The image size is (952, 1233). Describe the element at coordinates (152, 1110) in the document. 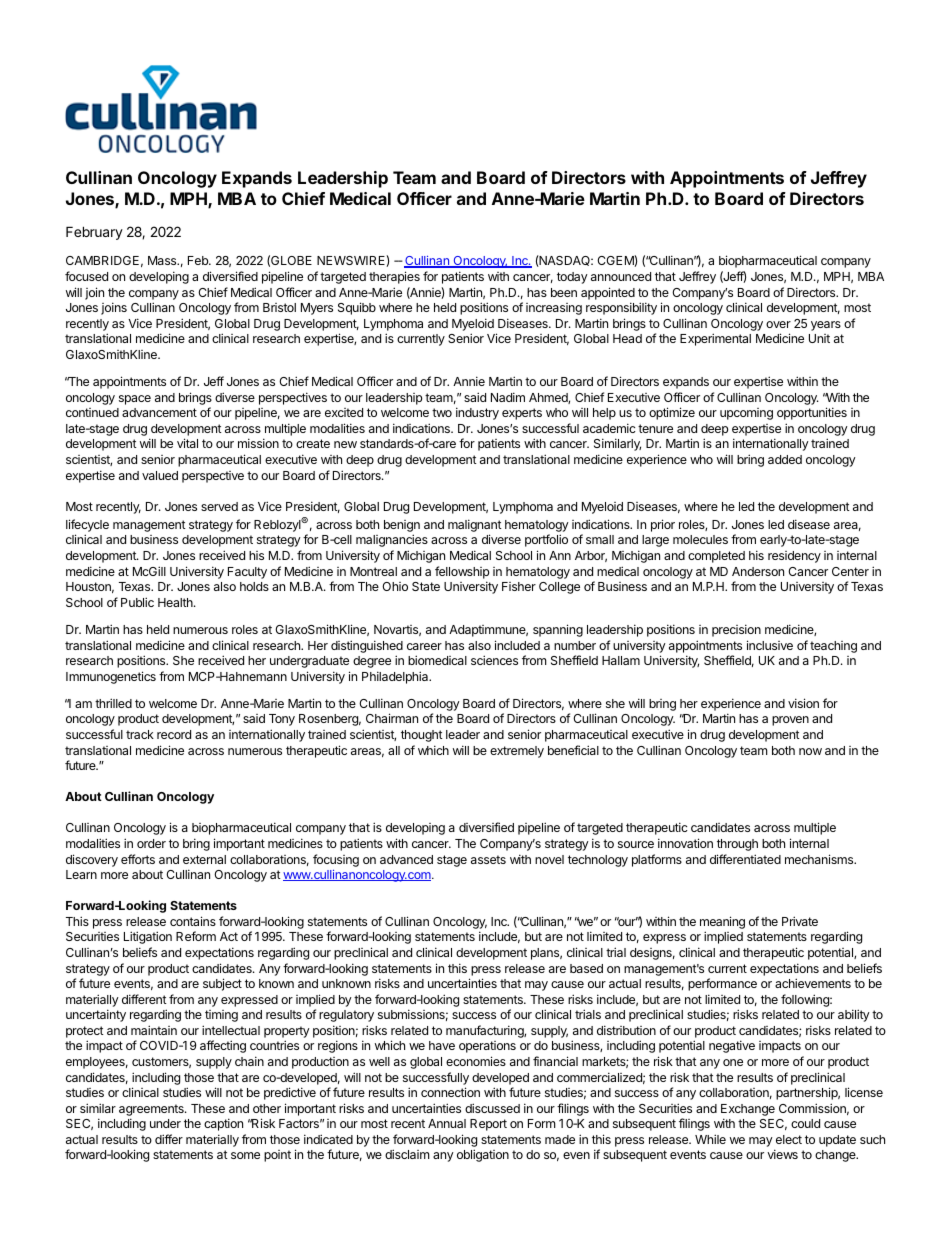

I see `agreements` at that location.
